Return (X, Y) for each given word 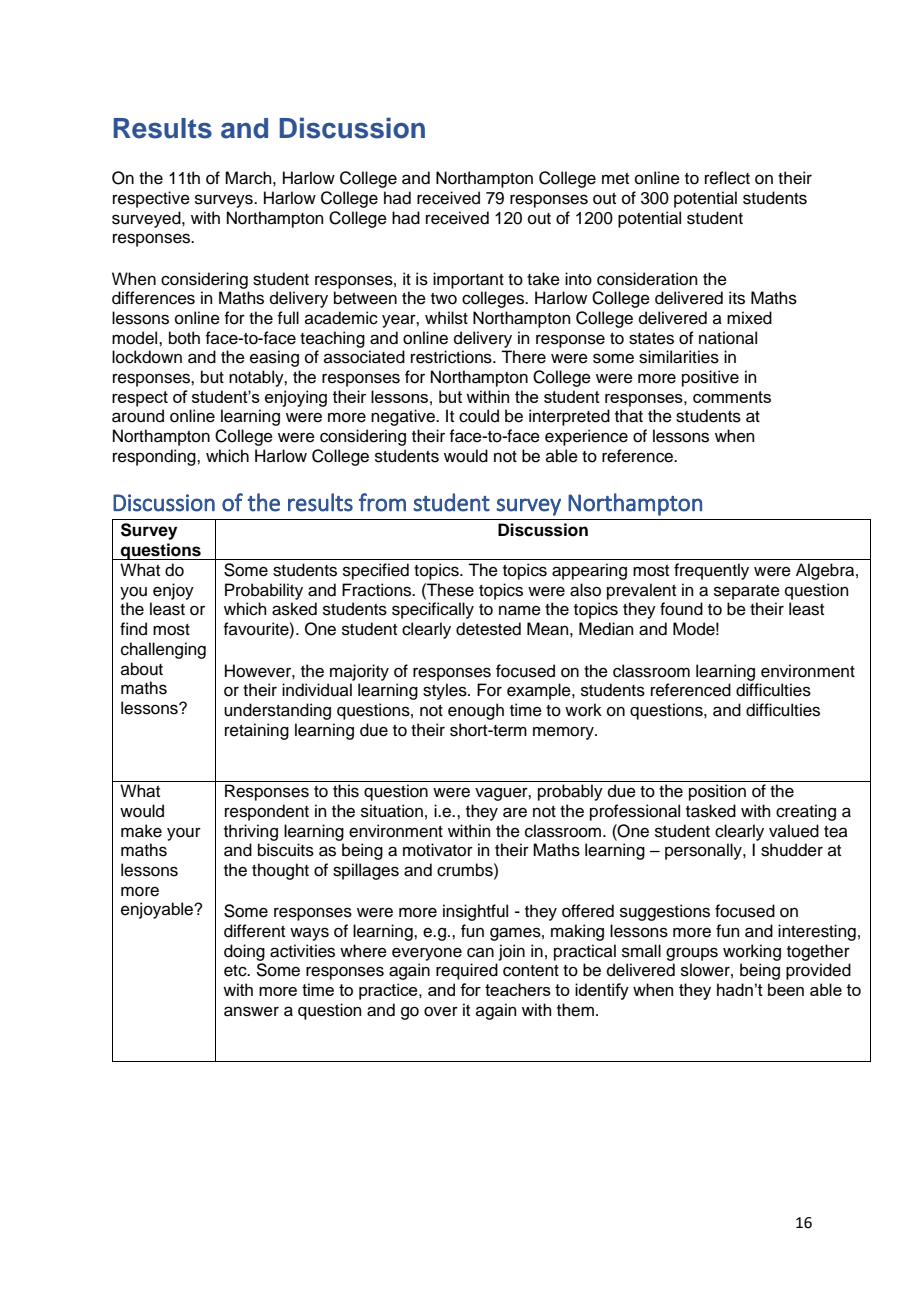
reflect (727, 178)
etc (236, 971)
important (468, 280)
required (467, 971)
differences (153, 298)
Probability (264, 591)
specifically (433, 610)
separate (747, 592)
